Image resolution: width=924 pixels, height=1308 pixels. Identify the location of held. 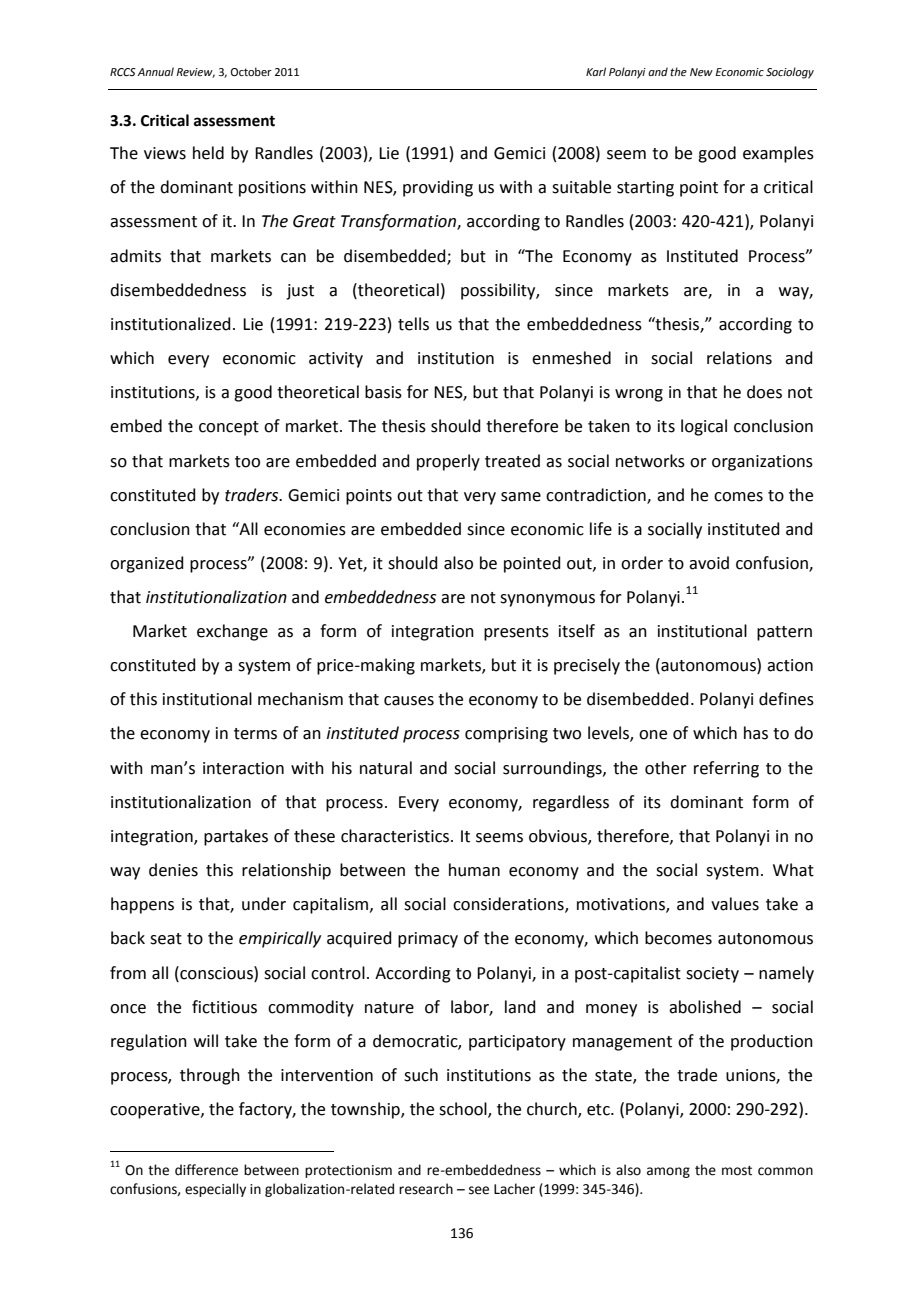
(208, 153).
